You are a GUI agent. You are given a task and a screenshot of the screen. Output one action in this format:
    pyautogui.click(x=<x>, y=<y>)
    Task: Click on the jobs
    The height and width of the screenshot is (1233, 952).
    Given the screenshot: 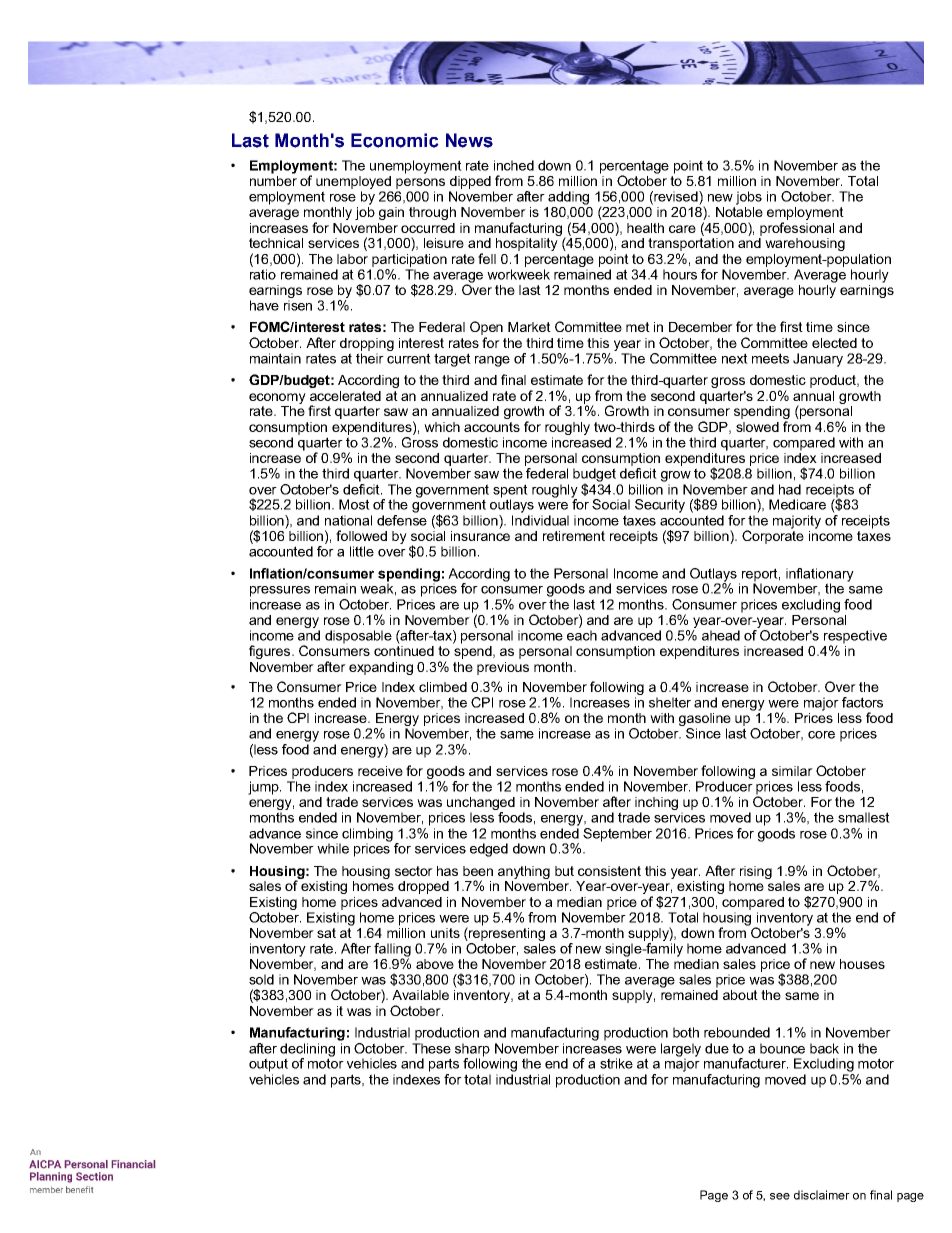 What is the action you would take?
    pyautogui.click(x=749, y=198)
